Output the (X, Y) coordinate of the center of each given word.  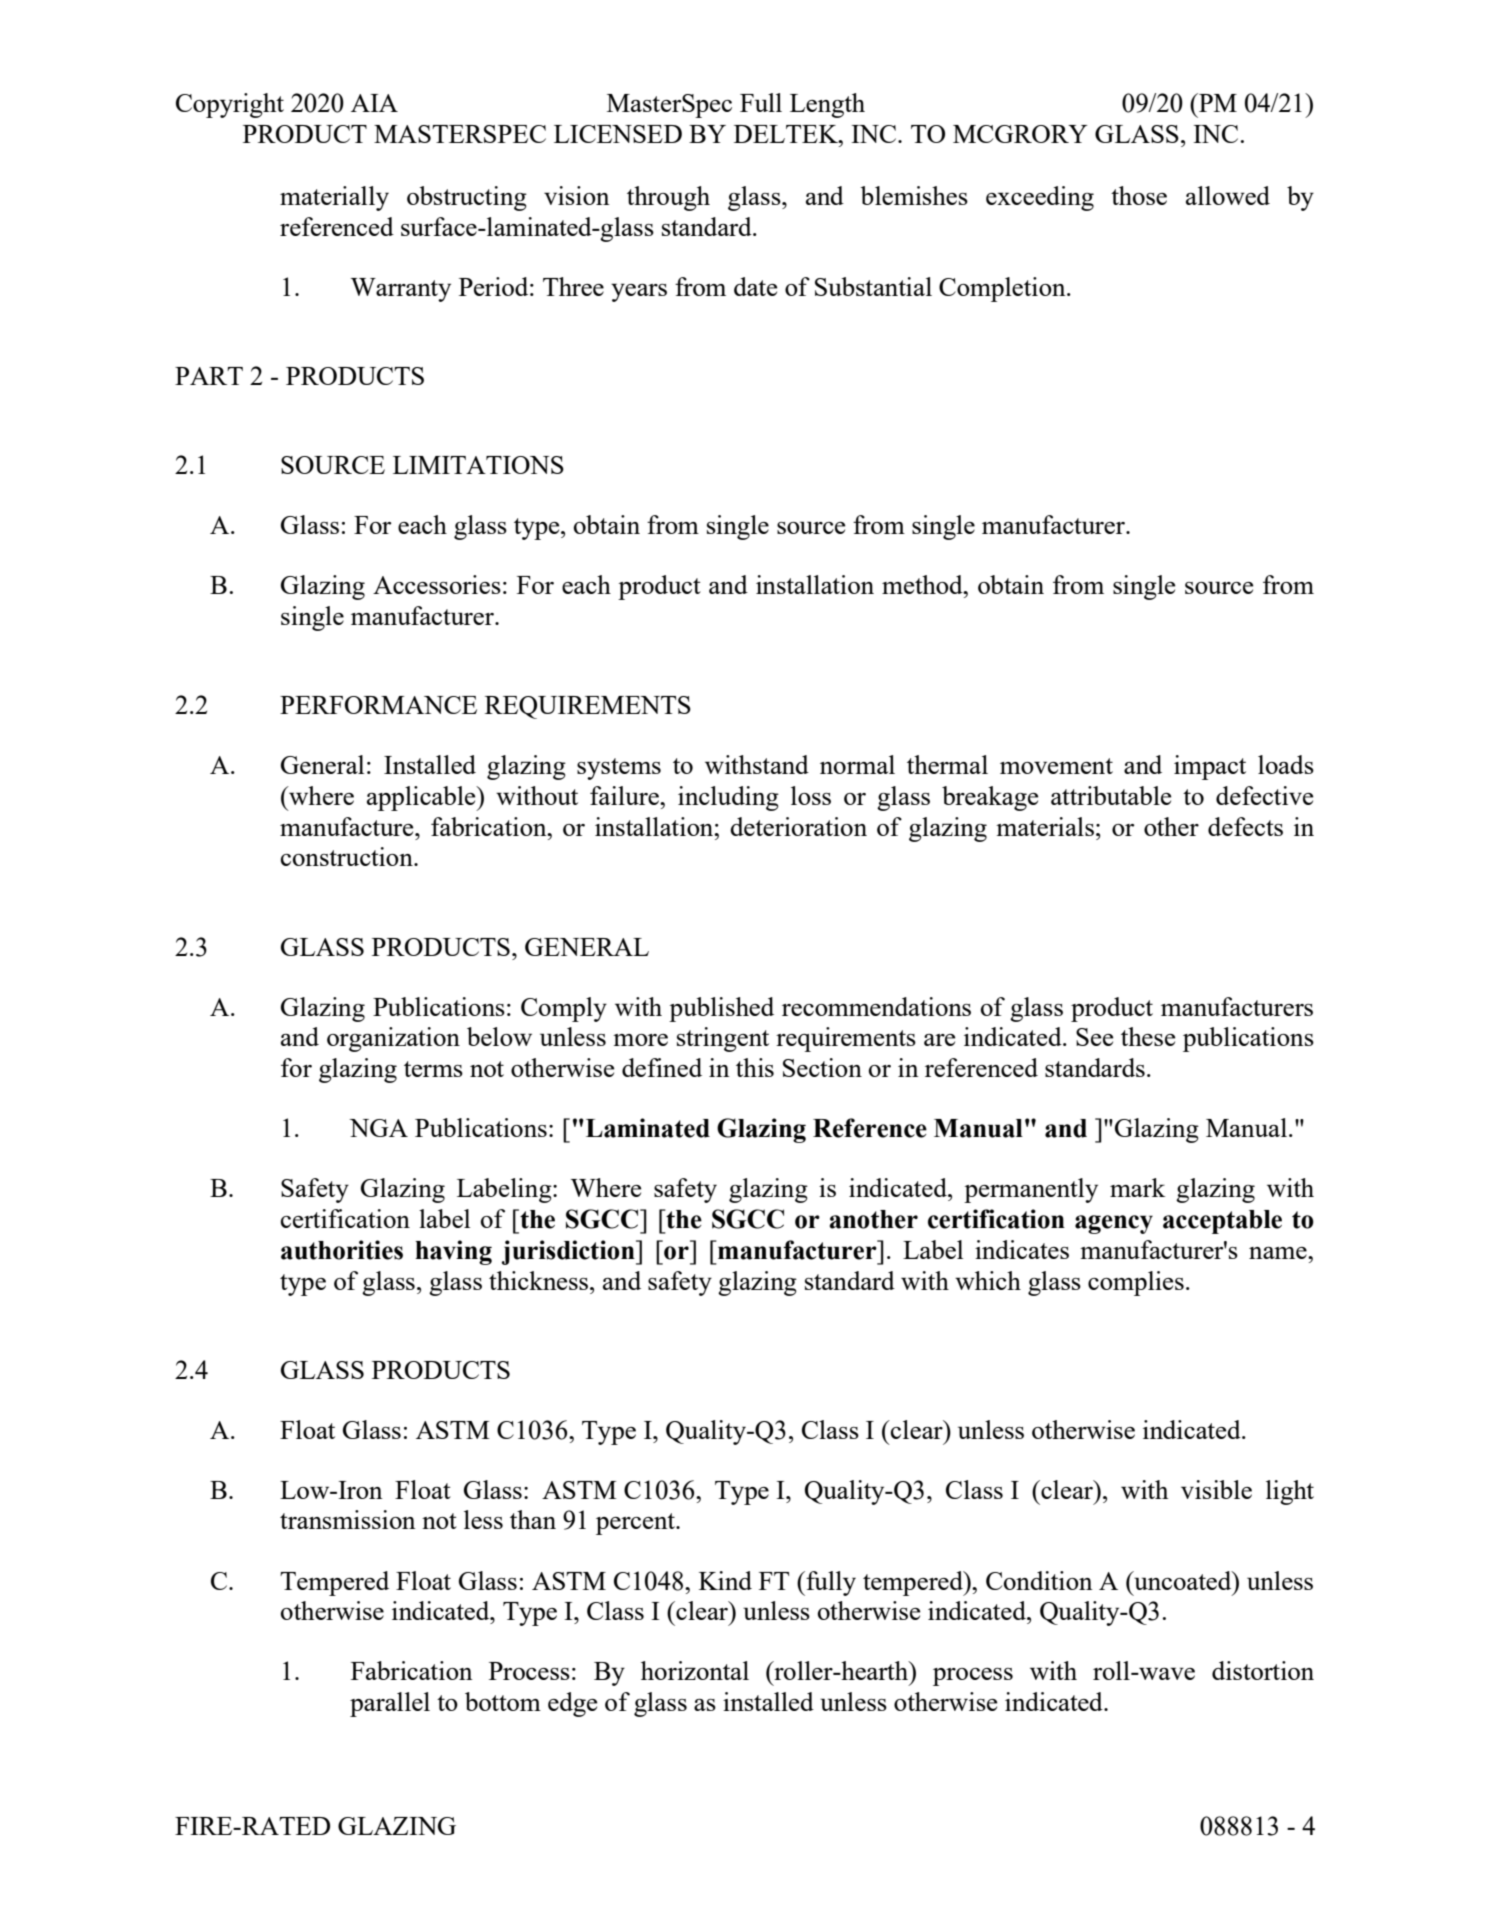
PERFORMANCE (378, 705)
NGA (378, 1128)
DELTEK (787, 134)
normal (857, 764)
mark (1137, 1187)
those (1139, 195)
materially (334, 198)
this (755, 1067)
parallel (390, 1704)
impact (1210, 767)
